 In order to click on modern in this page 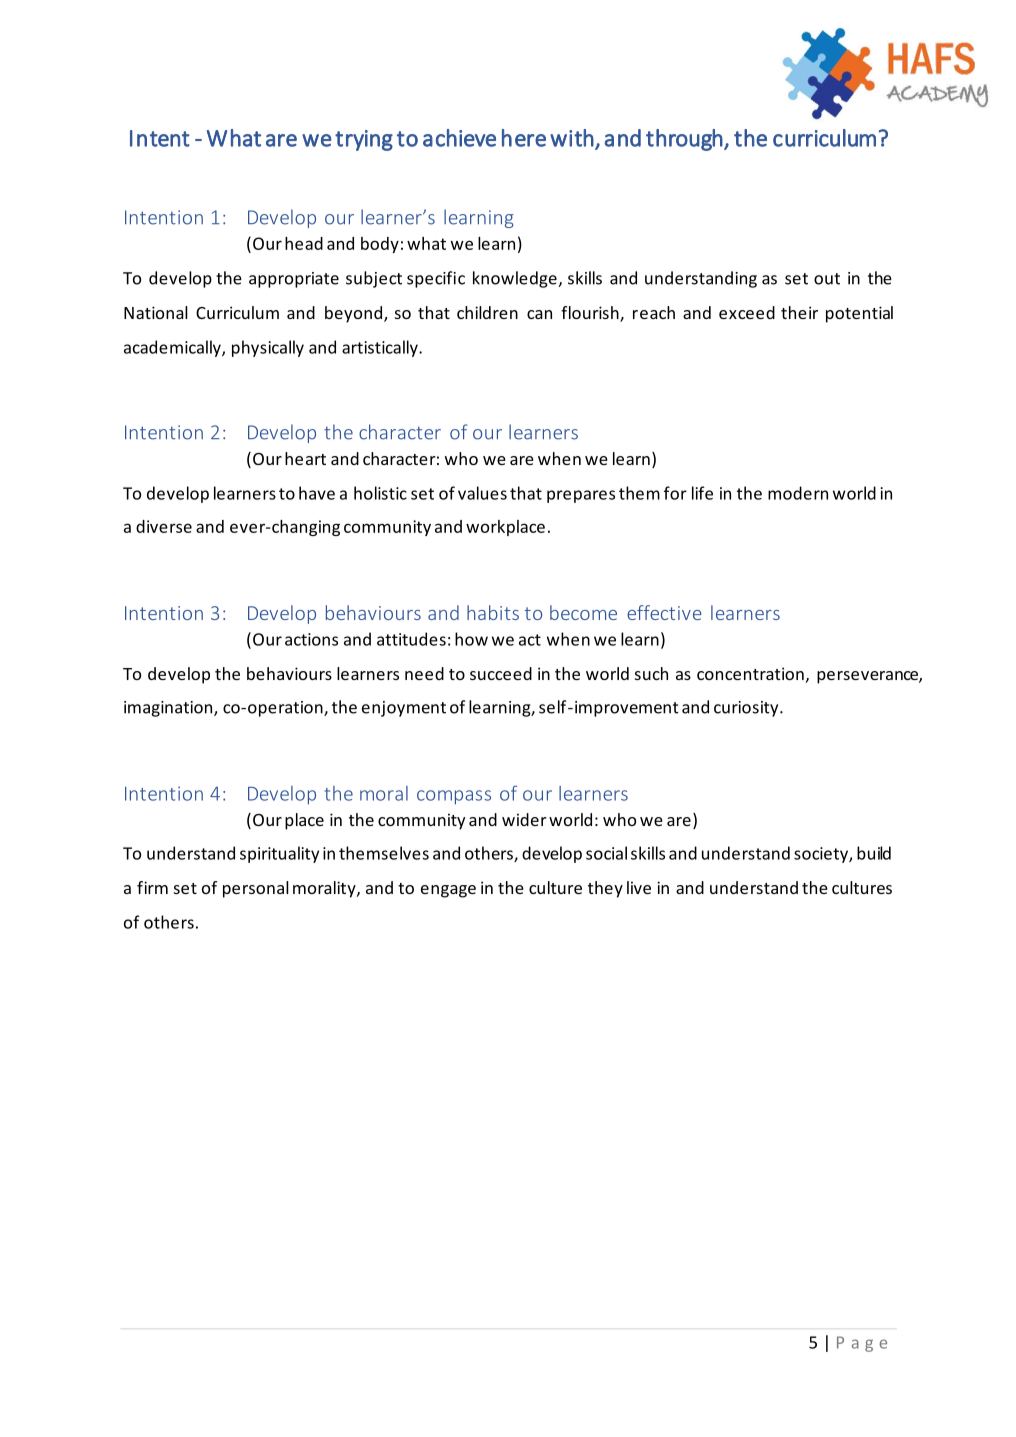, I will do `click(798, 493)`.
